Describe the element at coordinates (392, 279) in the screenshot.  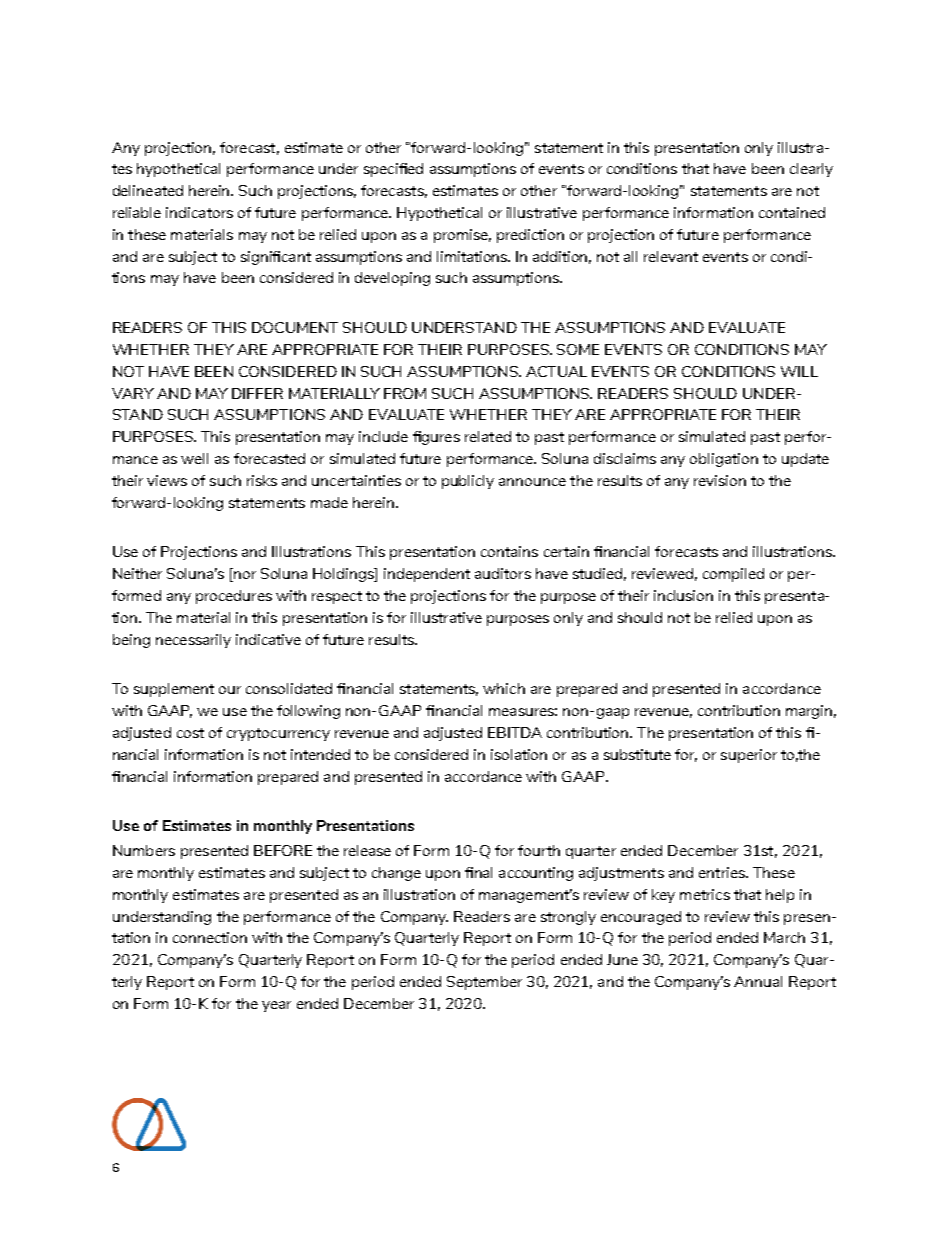
I see `developing` at that location.
